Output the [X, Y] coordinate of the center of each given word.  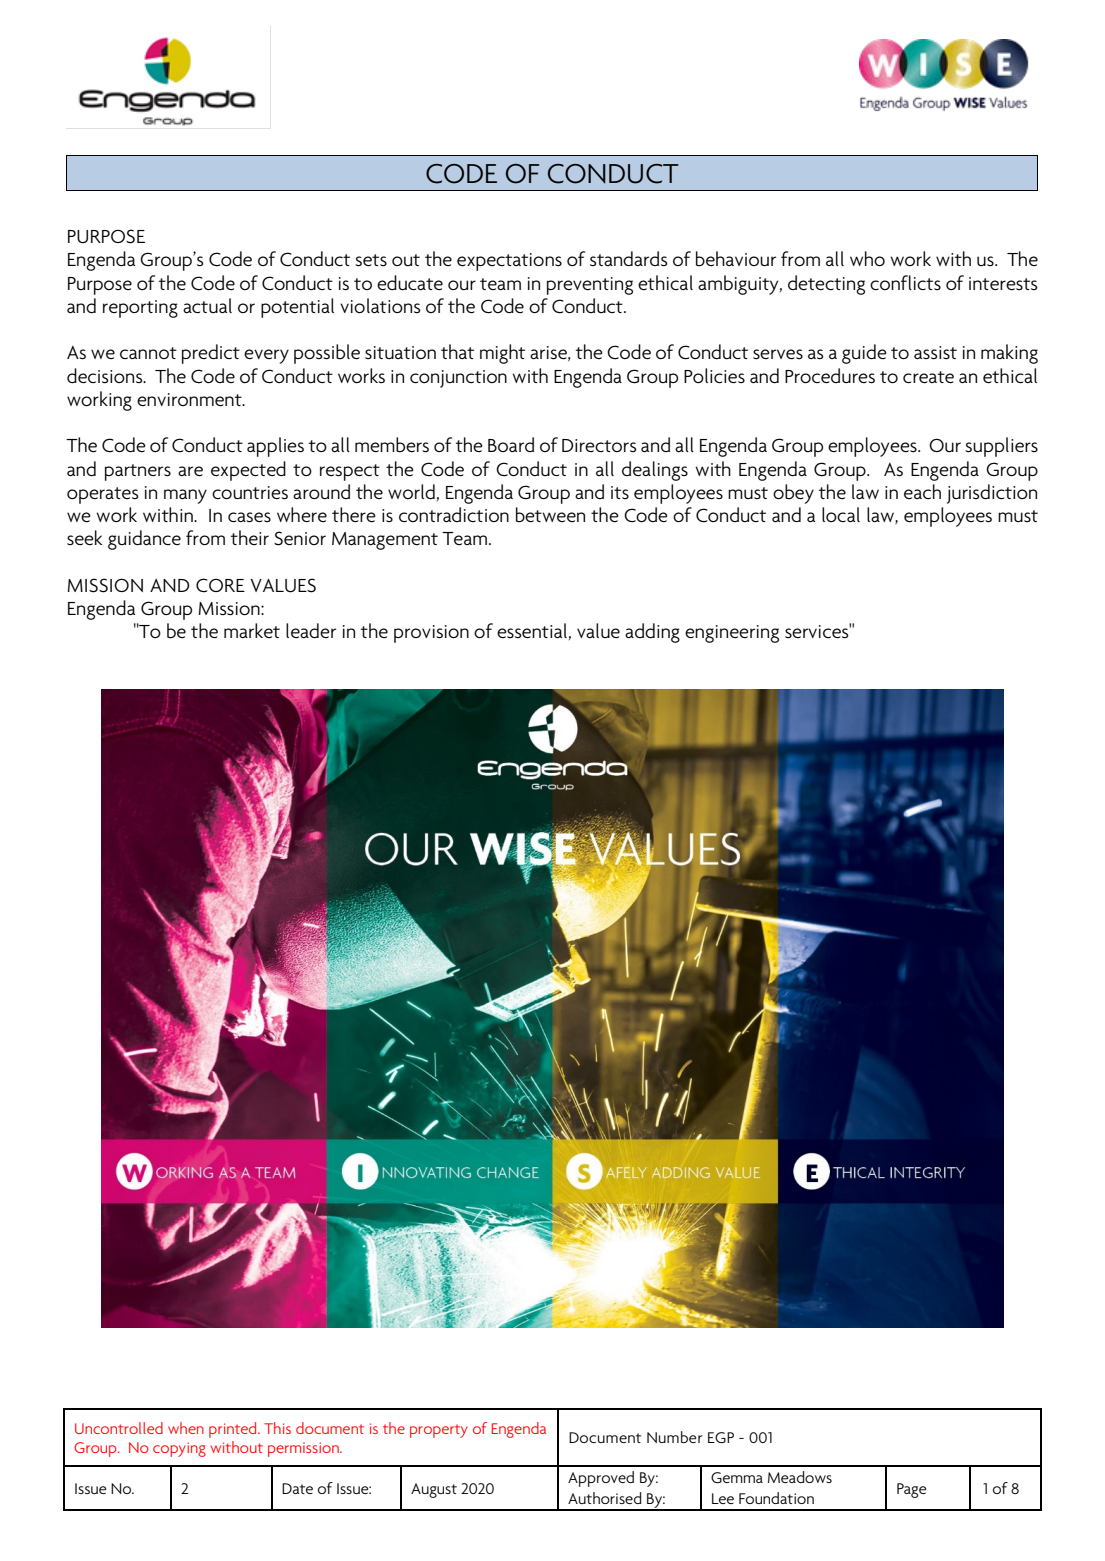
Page [911, 1490]
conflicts [905, 282]
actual [207, 305]
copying [179, 1449]
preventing [590, 286]
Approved [601, 1479]
